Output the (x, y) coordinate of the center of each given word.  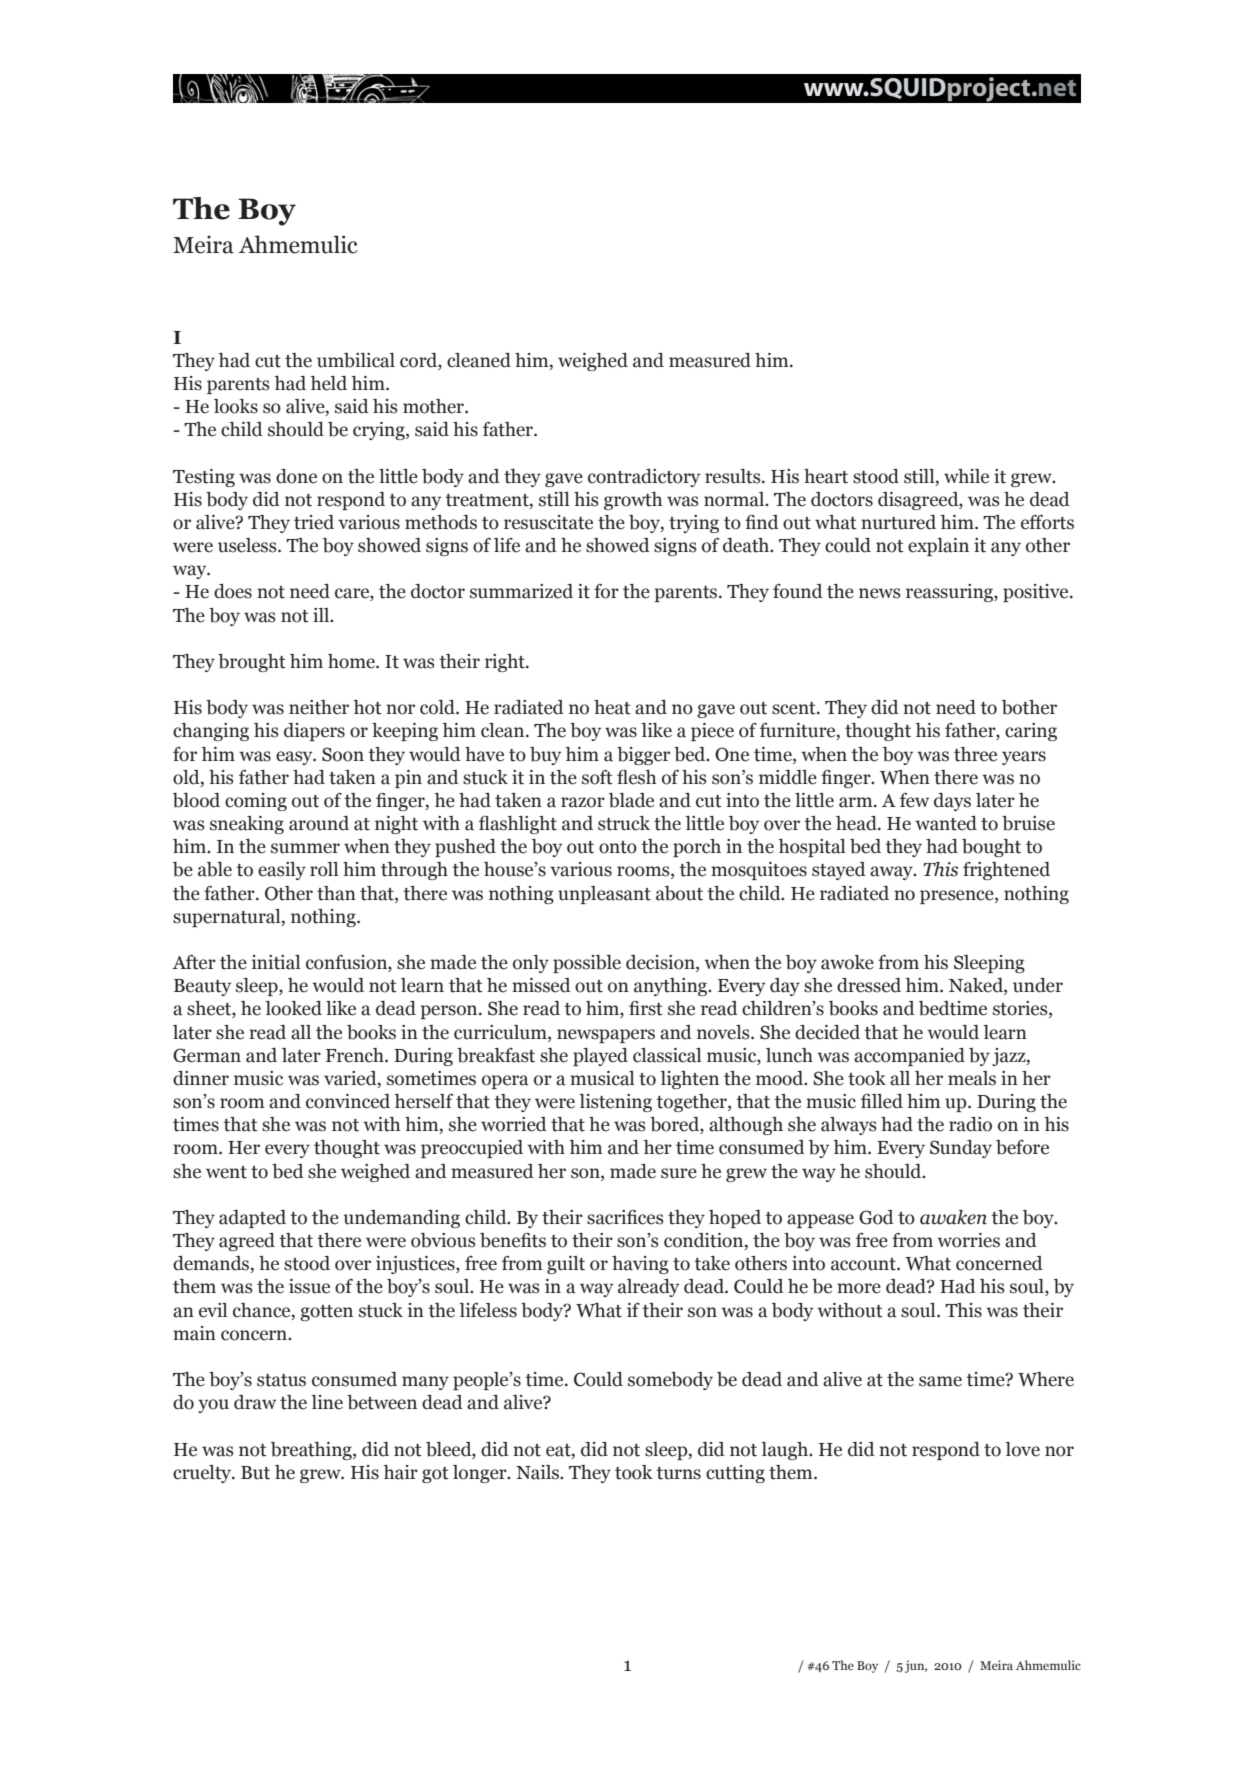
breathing (312, 1451)
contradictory (644, 478)
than (336, 893)
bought (991, 848)
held (328, 383)
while (966, 476)
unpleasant (604, 895)
